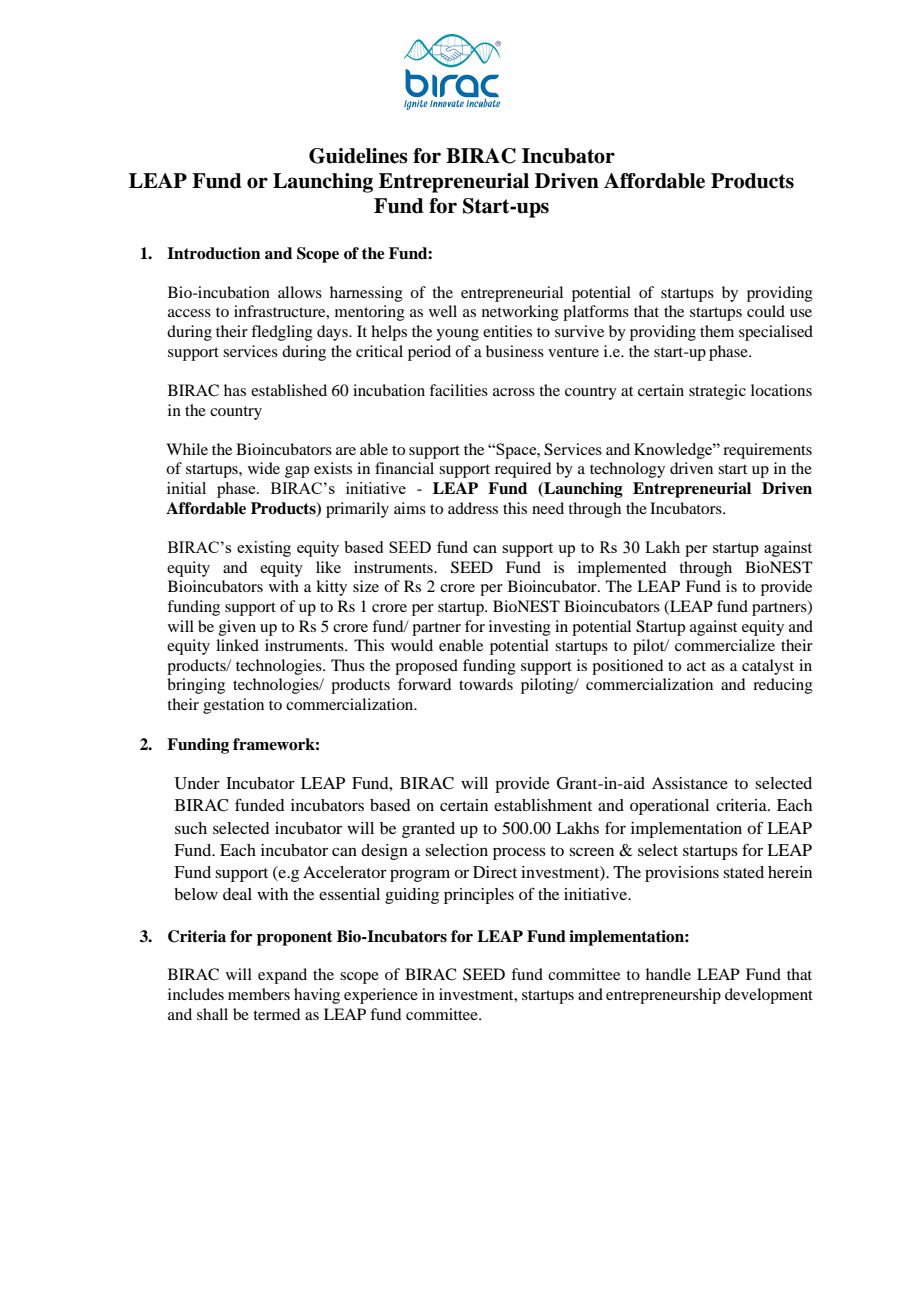 The height and width of the screenshot is (1307, 924). What do you see at coordinates (520, 313) in the screenshot?
I see `networking` at bounding box center [520, 313].
